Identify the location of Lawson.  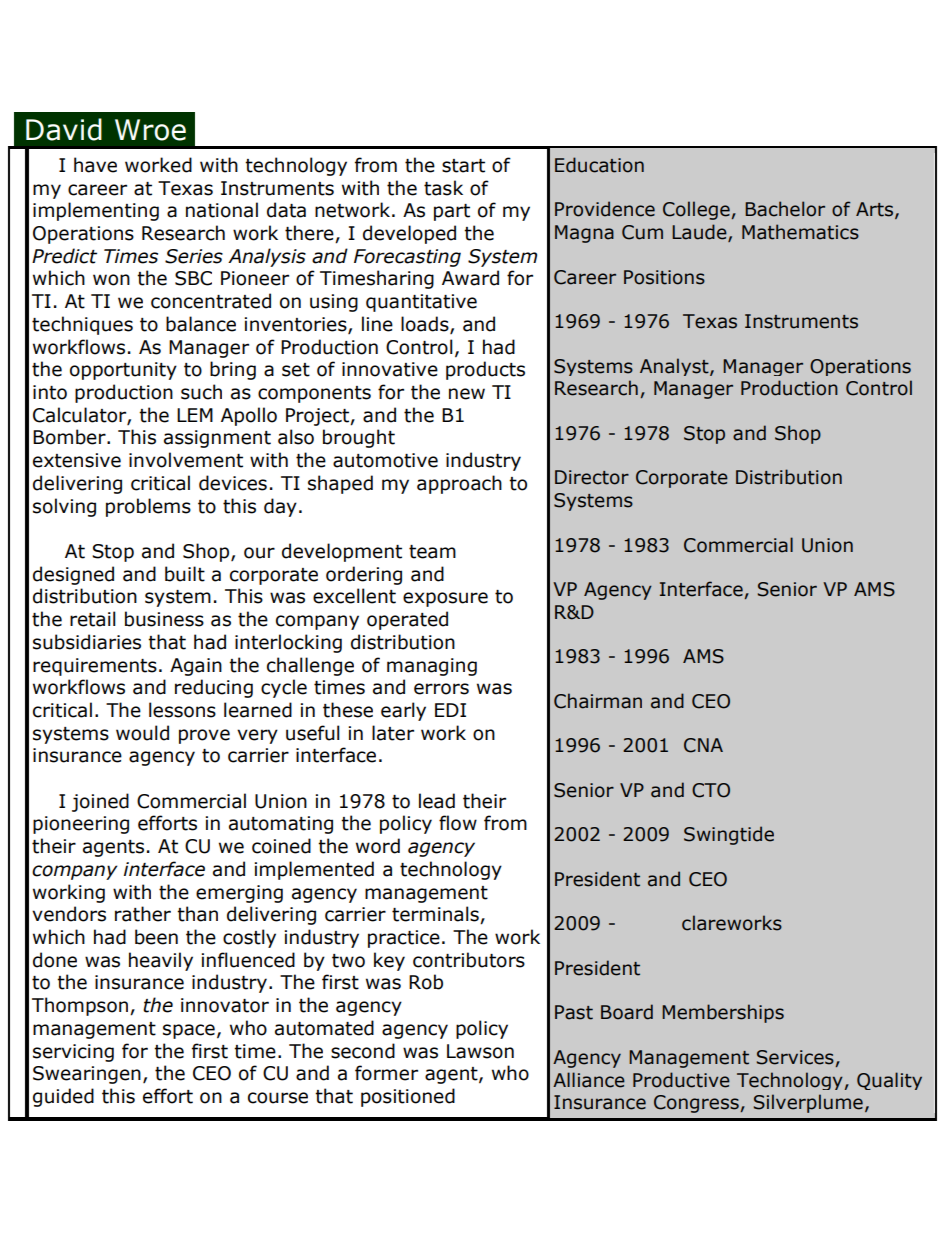
(480, 1051).
